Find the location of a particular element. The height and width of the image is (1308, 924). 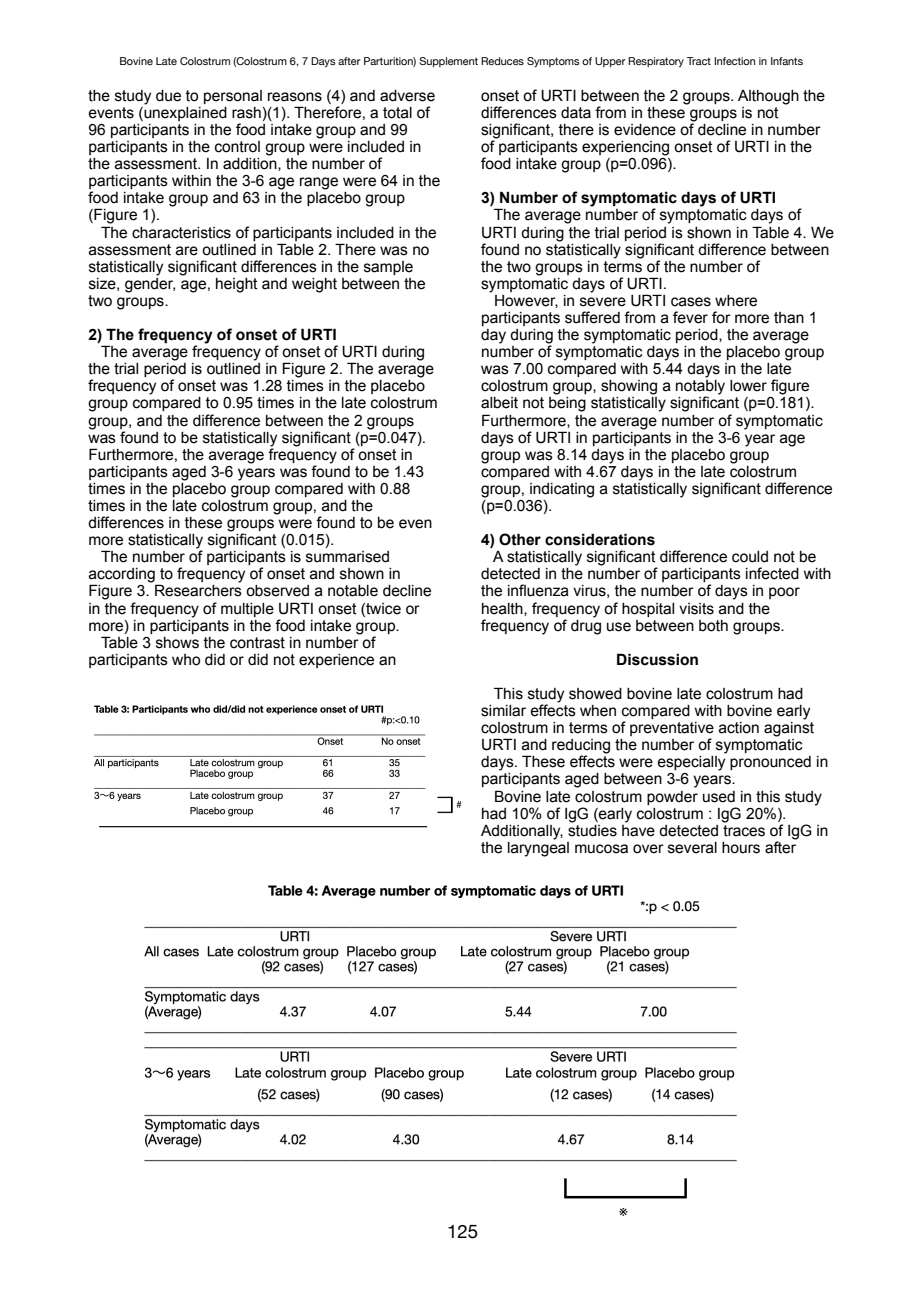

who is located at coordinates (186, 660).
